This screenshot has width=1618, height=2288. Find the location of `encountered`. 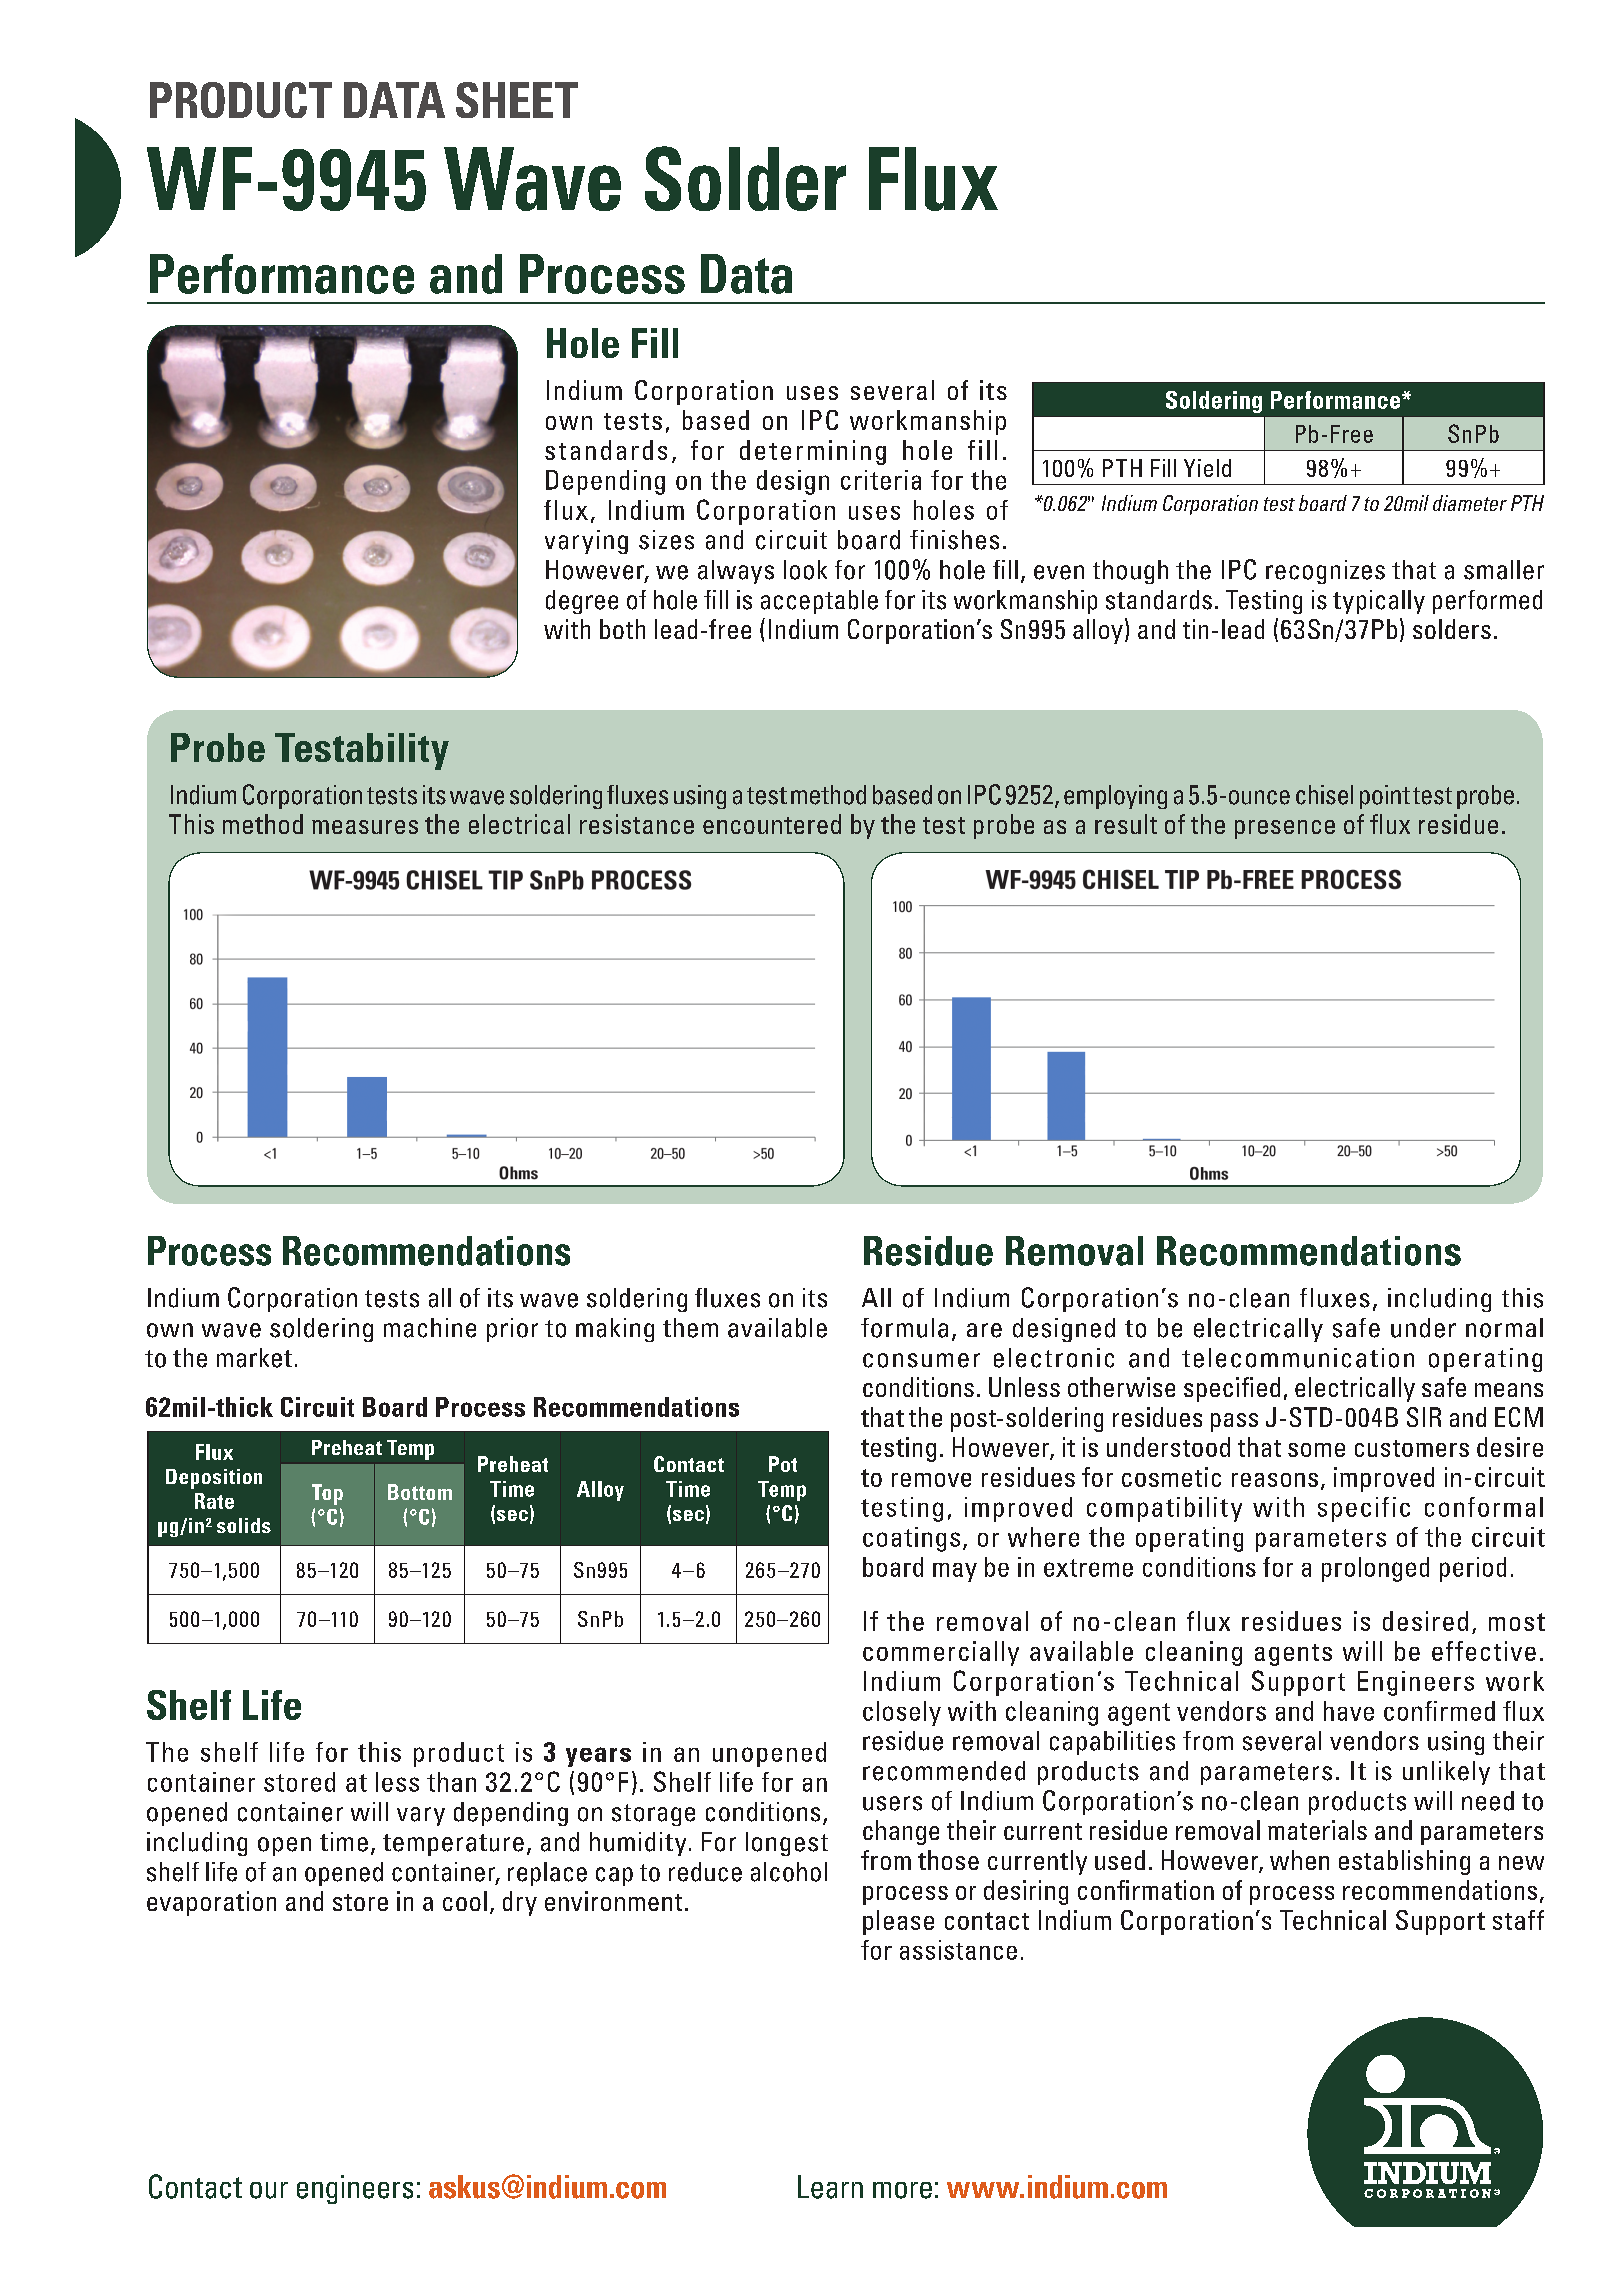

encountered is located at coordinates (772, 824).
